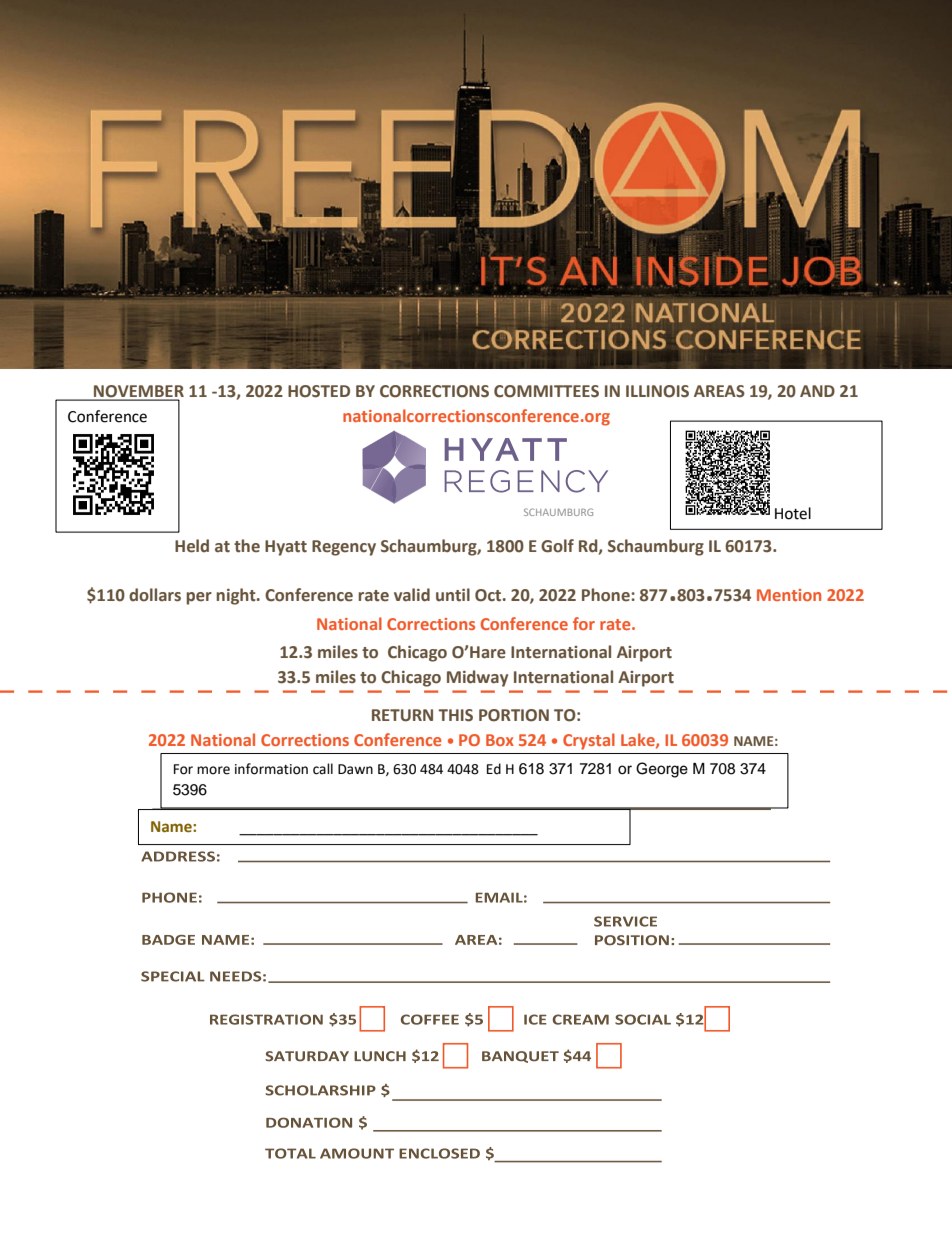 The height and width of the screenshot is (1233, 952). Describe the element at coordinates (138, 392) in the screenshot. I see `NOVEMBER` at that location.
